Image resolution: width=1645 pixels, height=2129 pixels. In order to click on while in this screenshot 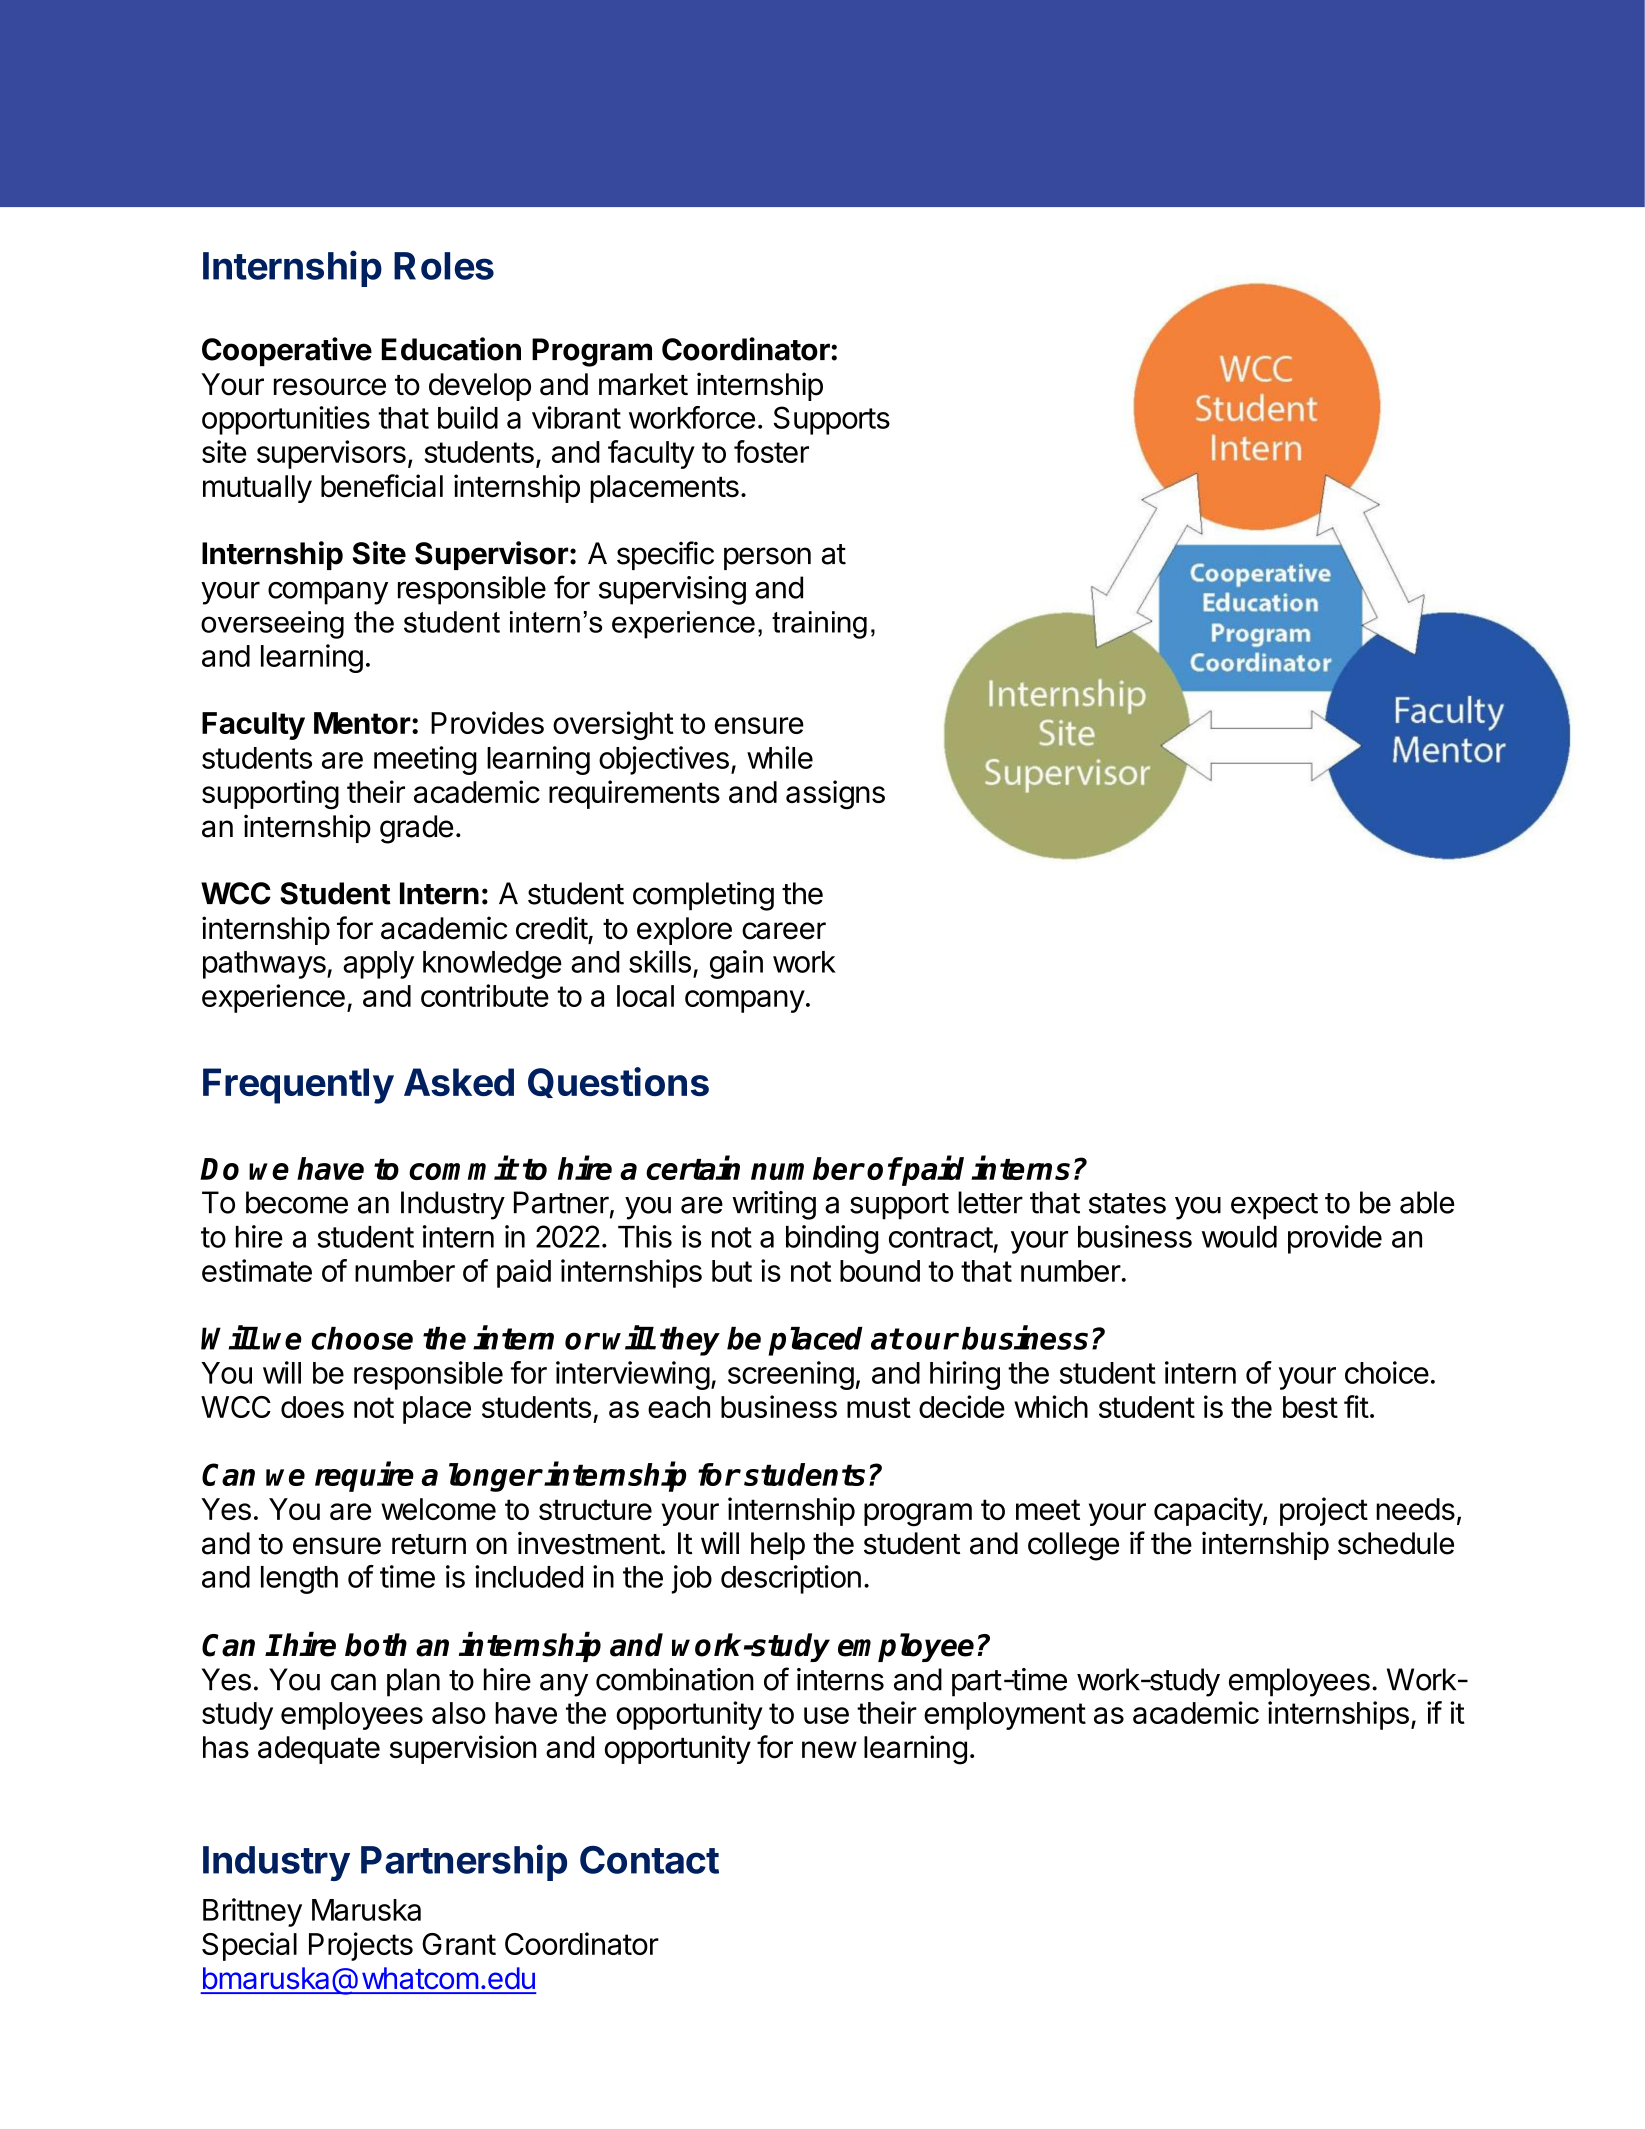, I will do `click(780, 757)`.
